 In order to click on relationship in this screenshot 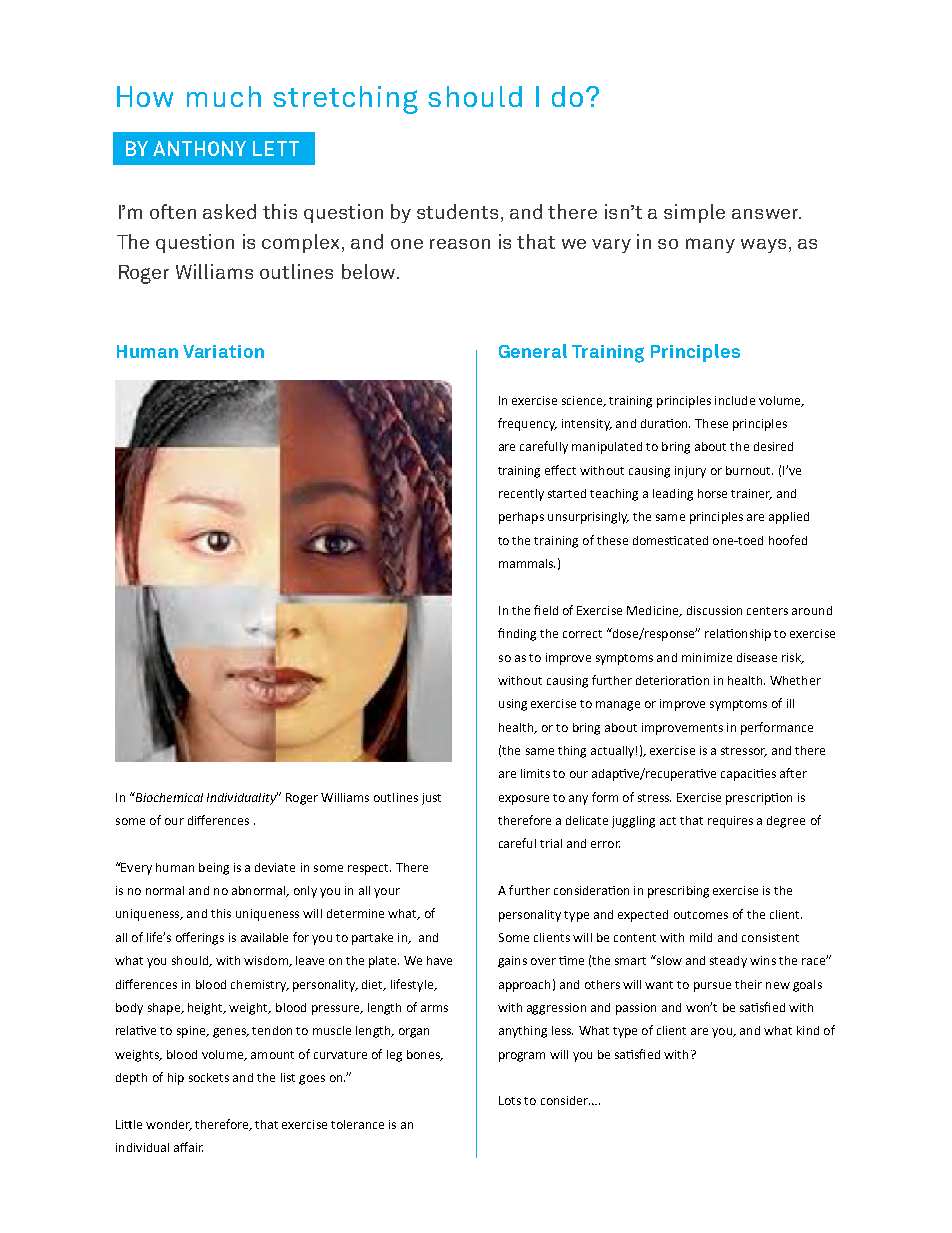, I will do `click(738, 635)`.
